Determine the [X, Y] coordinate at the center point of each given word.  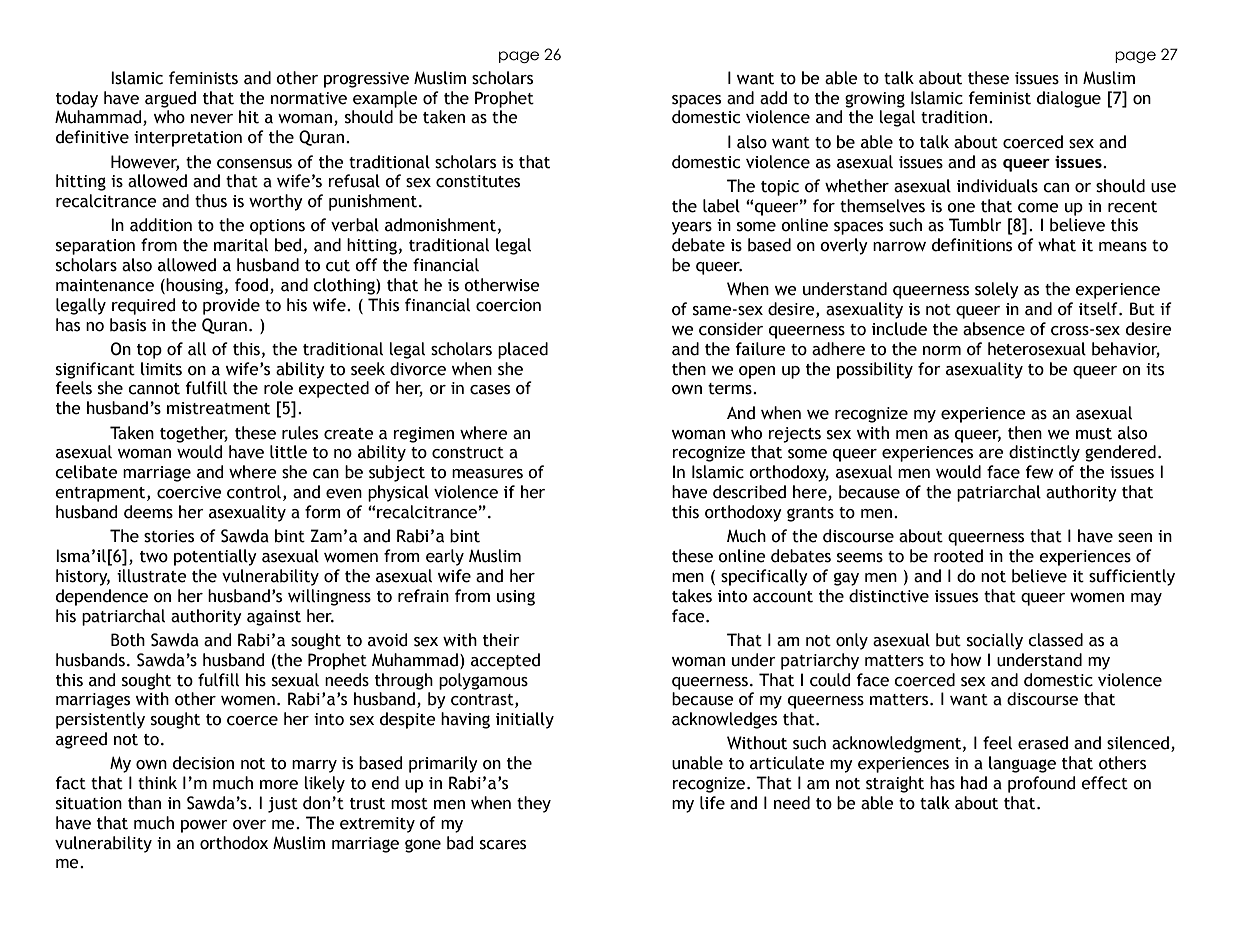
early [445, 557]
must [1094, 434]
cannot [154, 389]
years [692, 228]
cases [490, 390]
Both [128, 640]
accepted [505, 661]
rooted [958, 556]
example [385, 99]
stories [169, 536]
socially [995, 641]
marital [241, 245]
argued [170, 99]
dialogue [1069, 99]
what [1057, 245]
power [204, 826]
